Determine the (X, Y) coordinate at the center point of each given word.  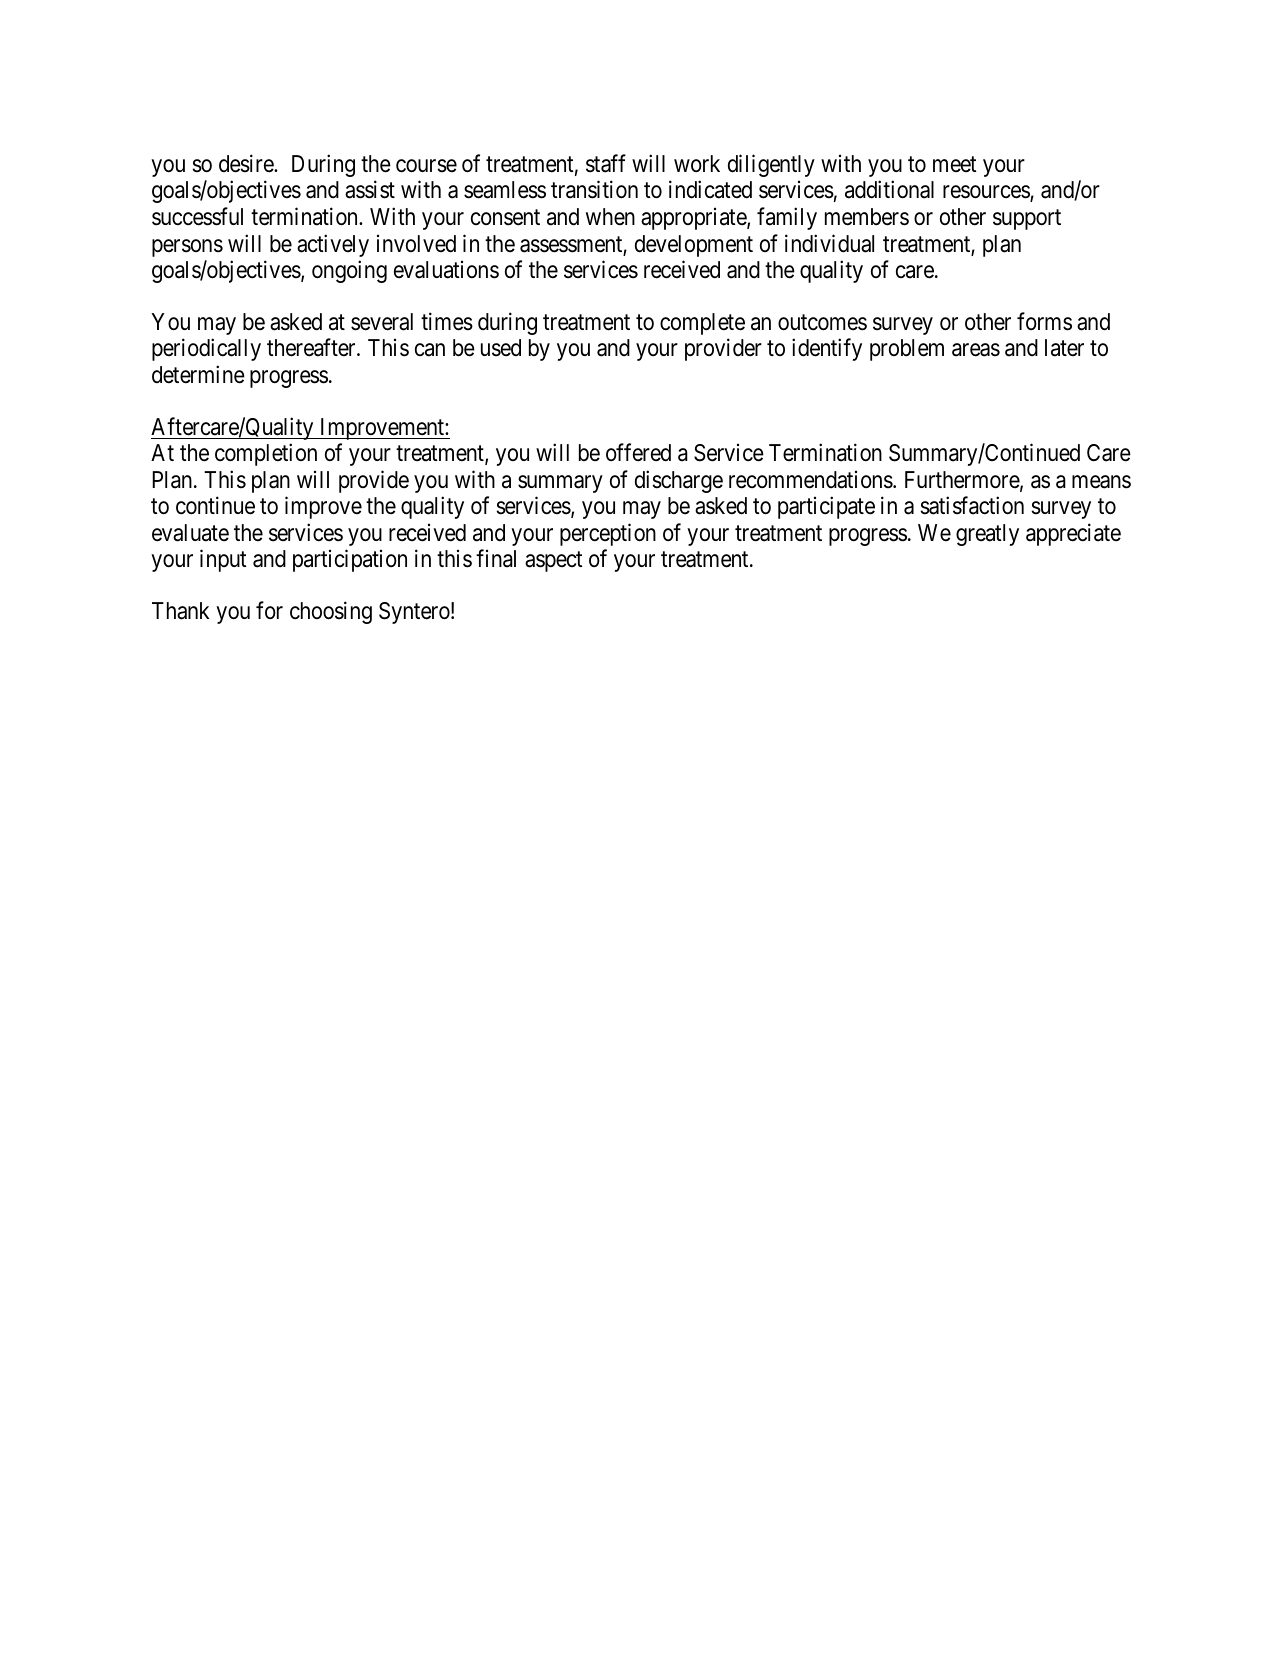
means (1101, 482)
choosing (331, 612)
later (1064, 348)
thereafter (312, 348)
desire (247, 163)
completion (266, 454)
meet (955, 165)
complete (702, 324)
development (694, 246)
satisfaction (972, 505)
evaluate (190, 533)
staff (606, 163)
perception (608, 534)
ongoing (349, 272)
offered (638, 452)
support (1027, 220)
